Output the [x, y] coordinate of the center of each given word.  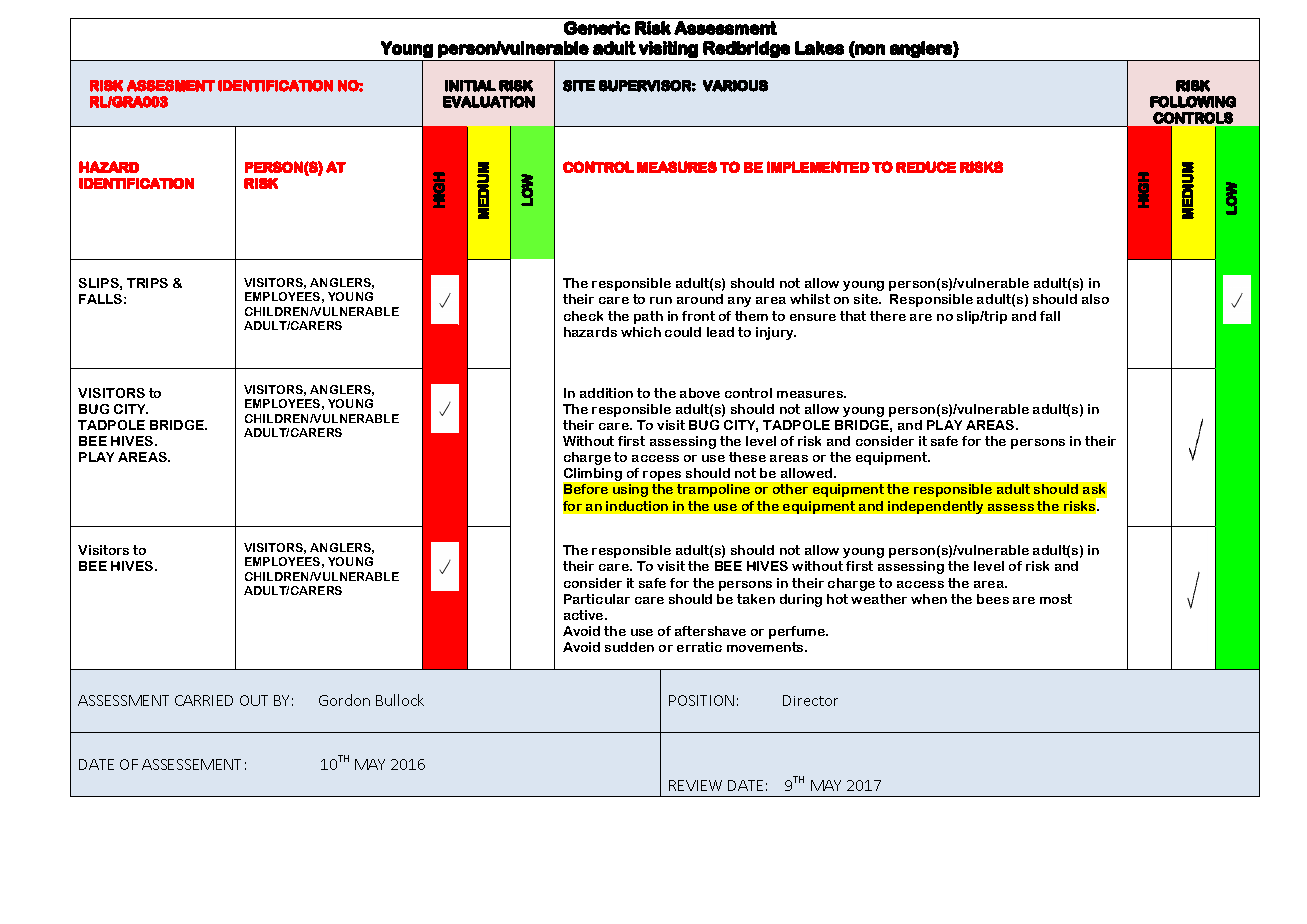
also [1095, 299]
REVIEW [695, 785]
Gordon [344, 700]
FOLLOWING [1193, 102]
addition [606, 393]
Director [810, 700]
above [700, 393]
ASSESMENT [171, 86]
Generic [597, 28]
